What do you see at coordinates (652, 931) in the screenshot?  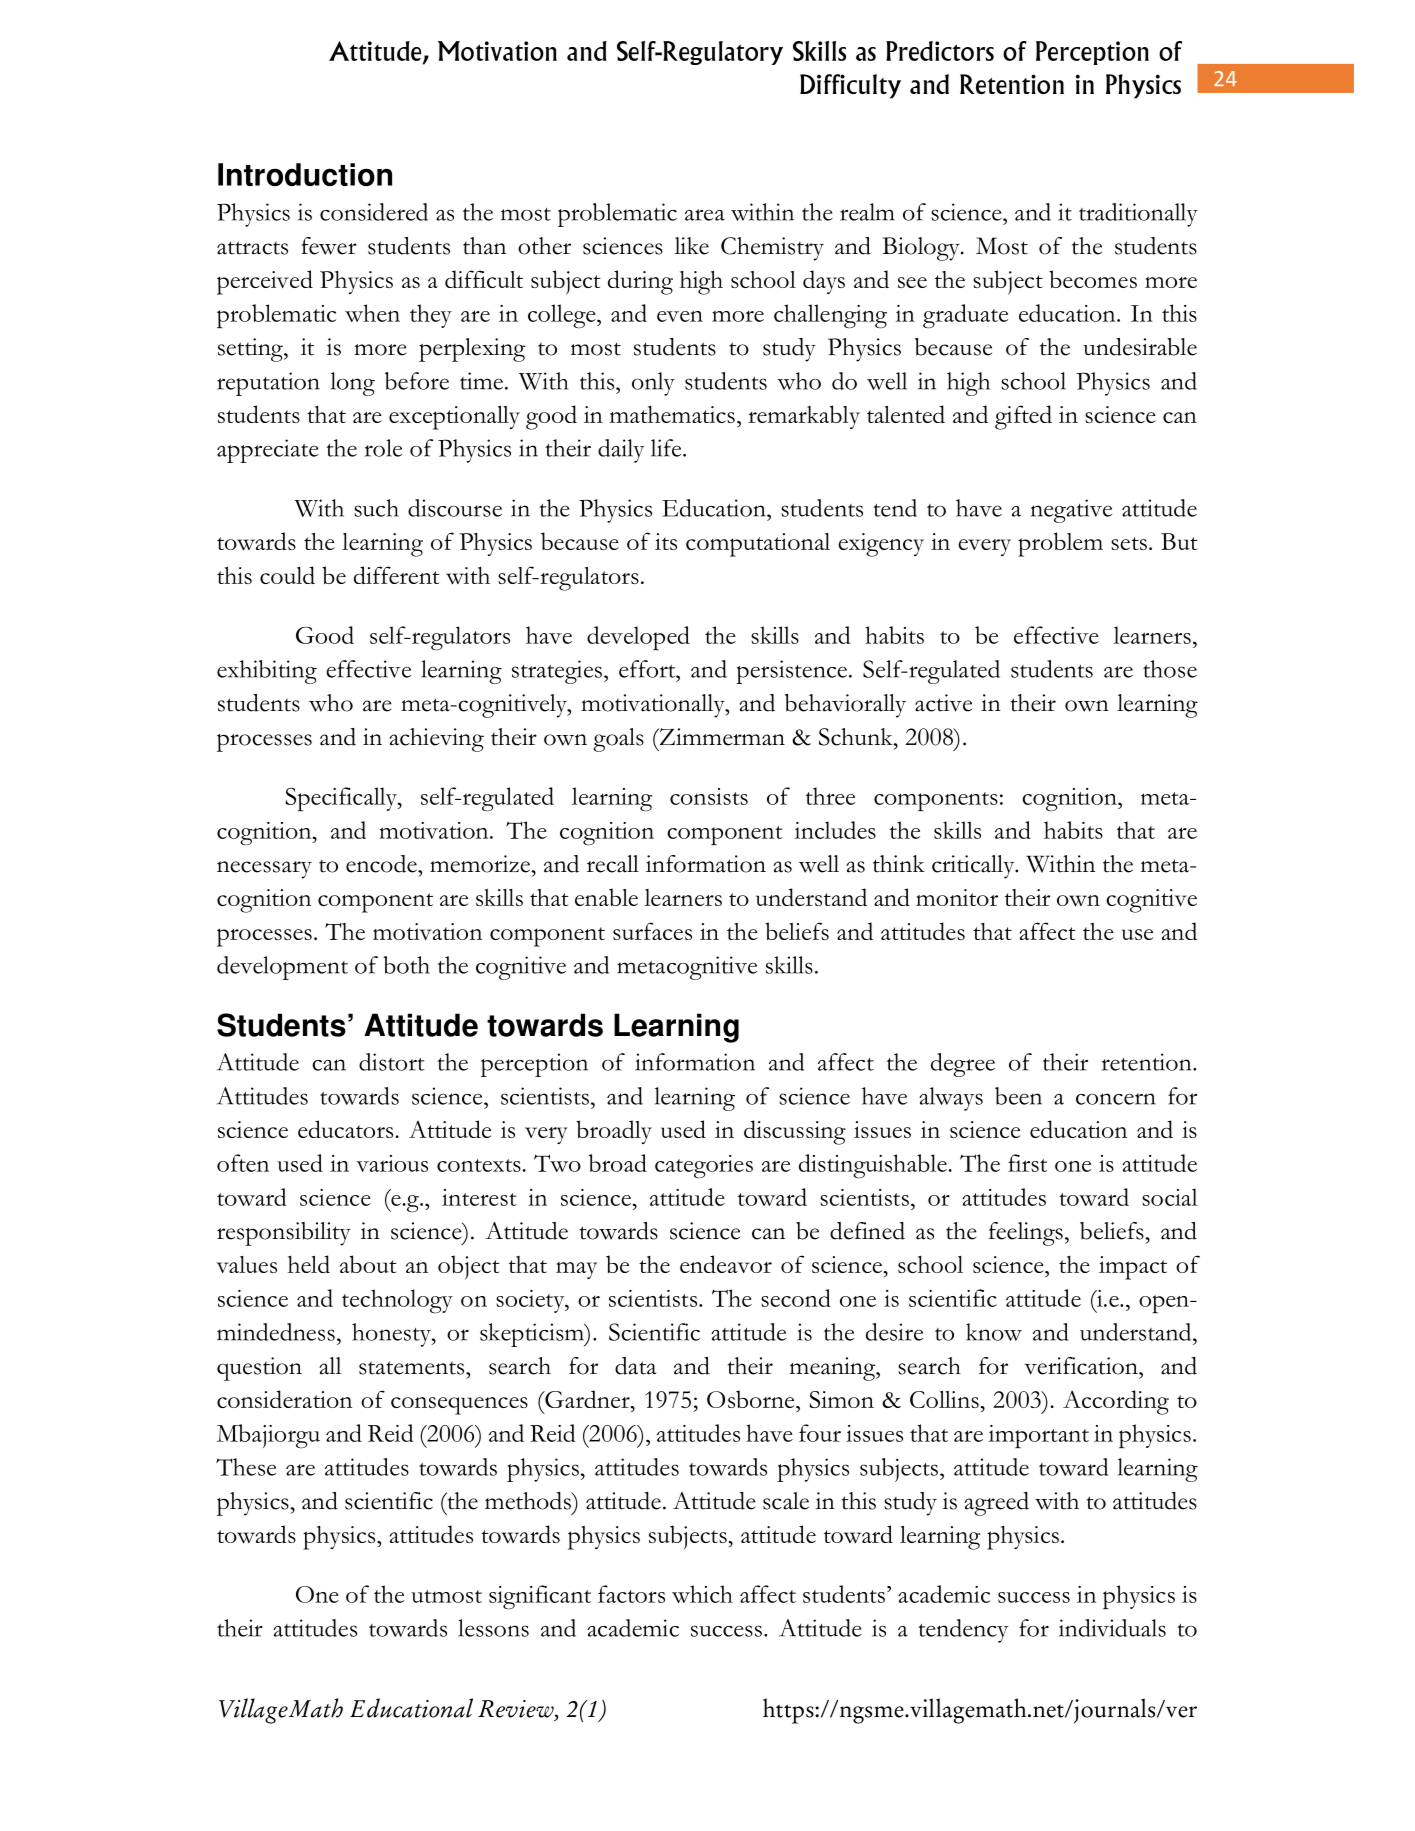 I see `surfaces` at bounding box center [652, 931].
